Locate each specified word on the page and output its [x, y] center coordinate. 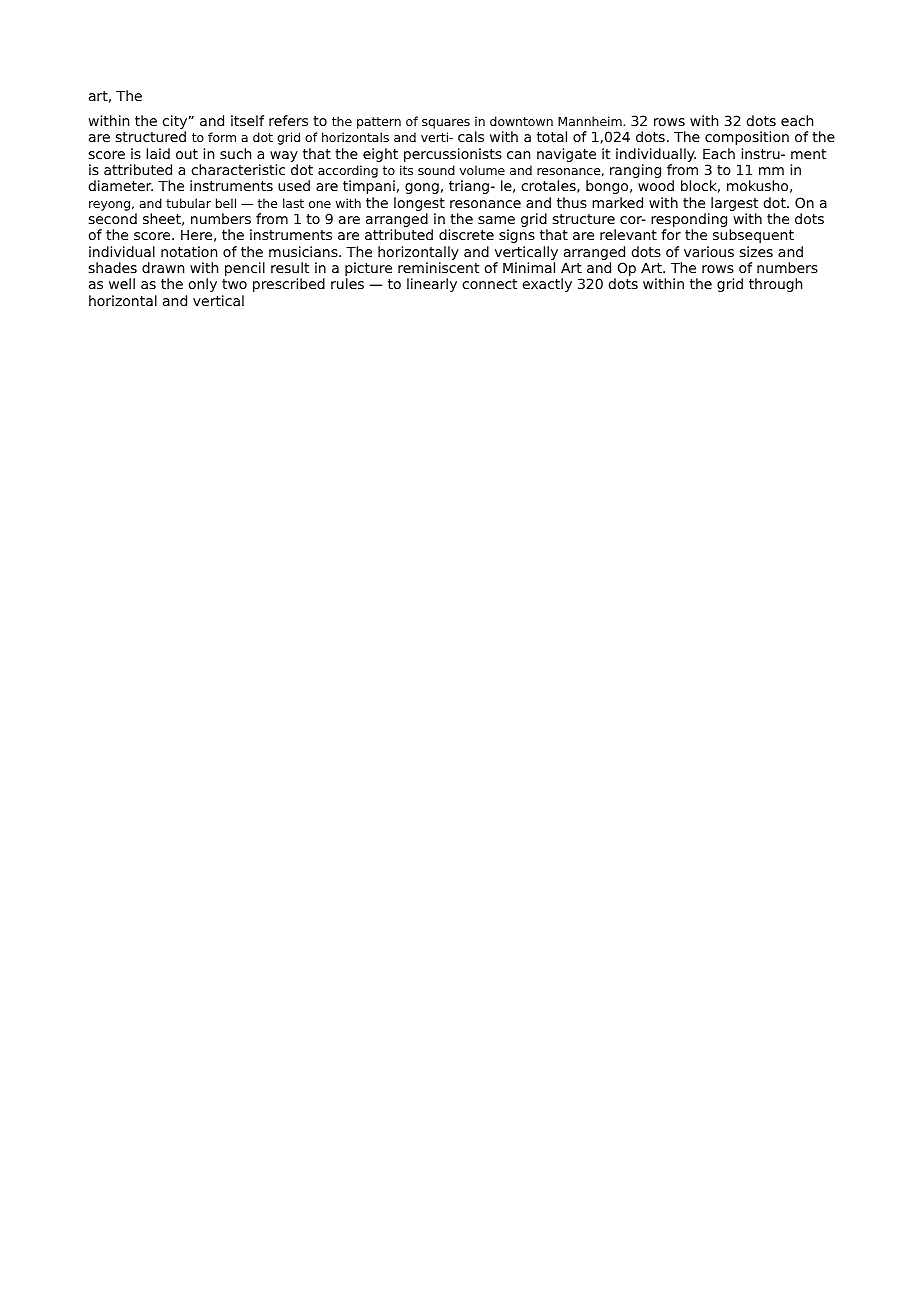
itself [247, 120]
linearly [432, 285]
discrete [466, 234]
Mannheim [590, 121]
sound [436, 170]
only [203, 285]
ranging [635, 171]
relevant [628, 234]
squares [446, 124]
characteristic [238, 169]
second [113, 218]
